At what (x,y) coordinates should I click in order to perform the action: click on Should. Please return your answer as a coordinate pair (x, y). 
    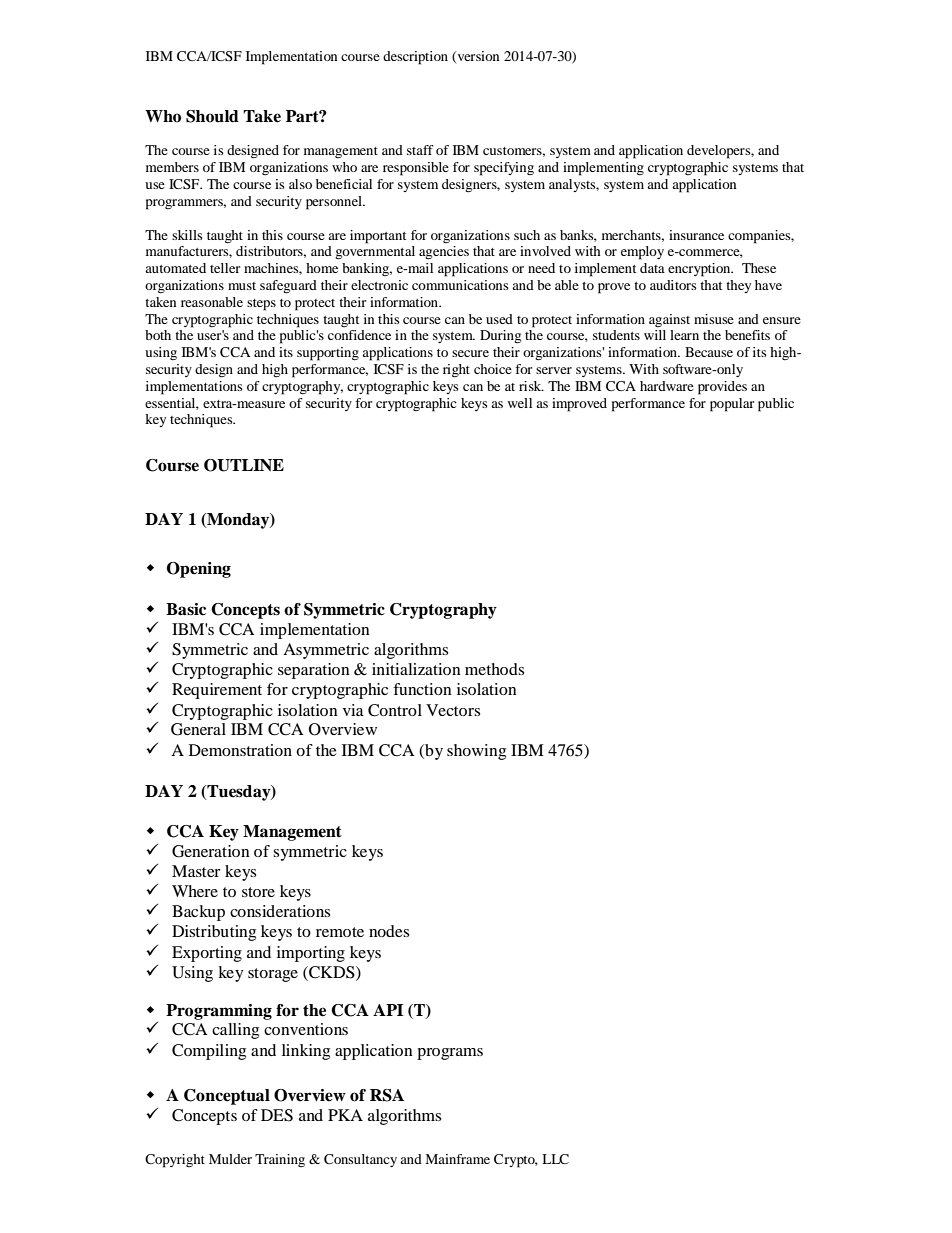
    Looking at the image, I should click on (212, 116).
